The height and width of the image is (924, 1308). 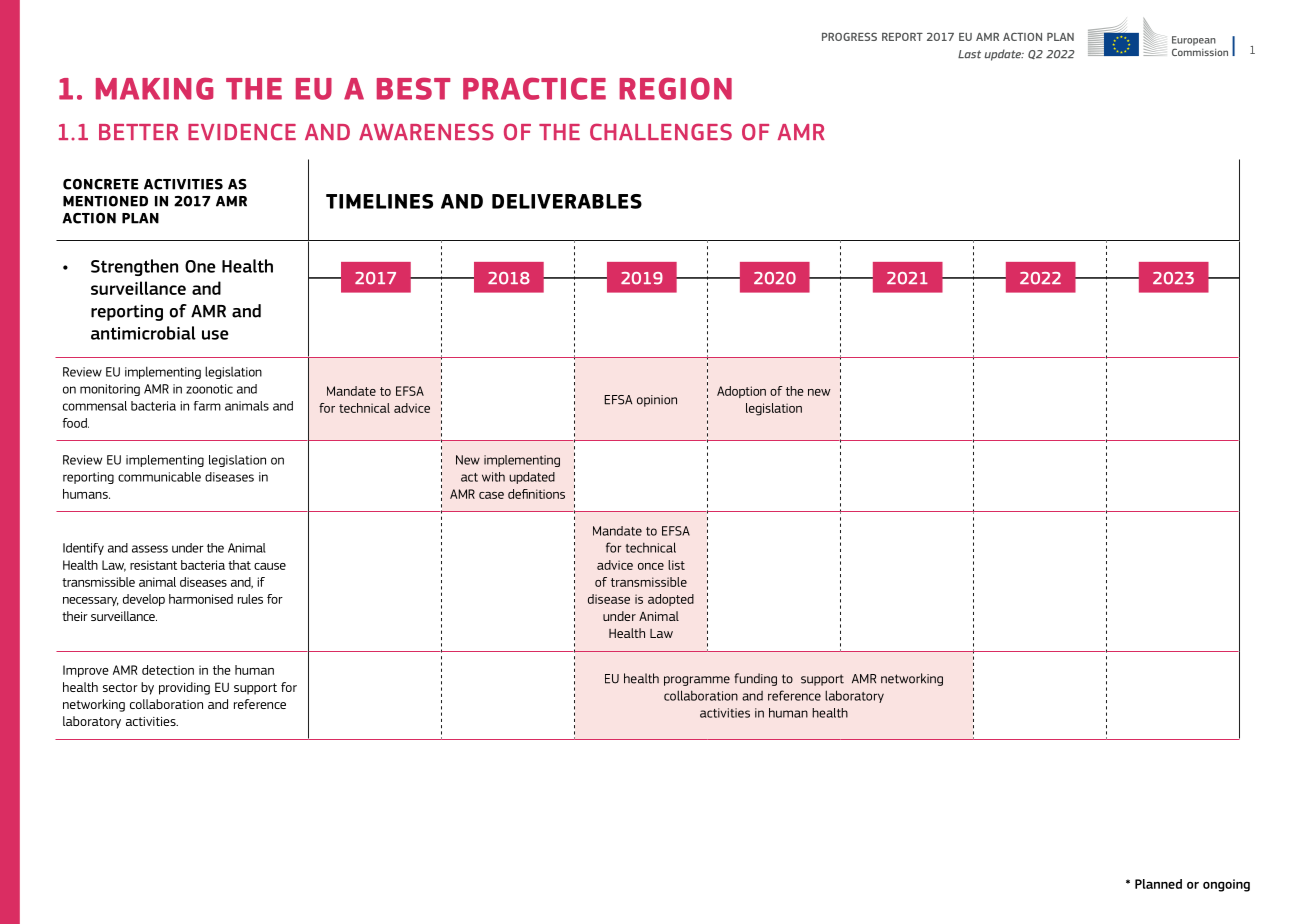 I want to click on Adoption, so click(x=741, y=392).
